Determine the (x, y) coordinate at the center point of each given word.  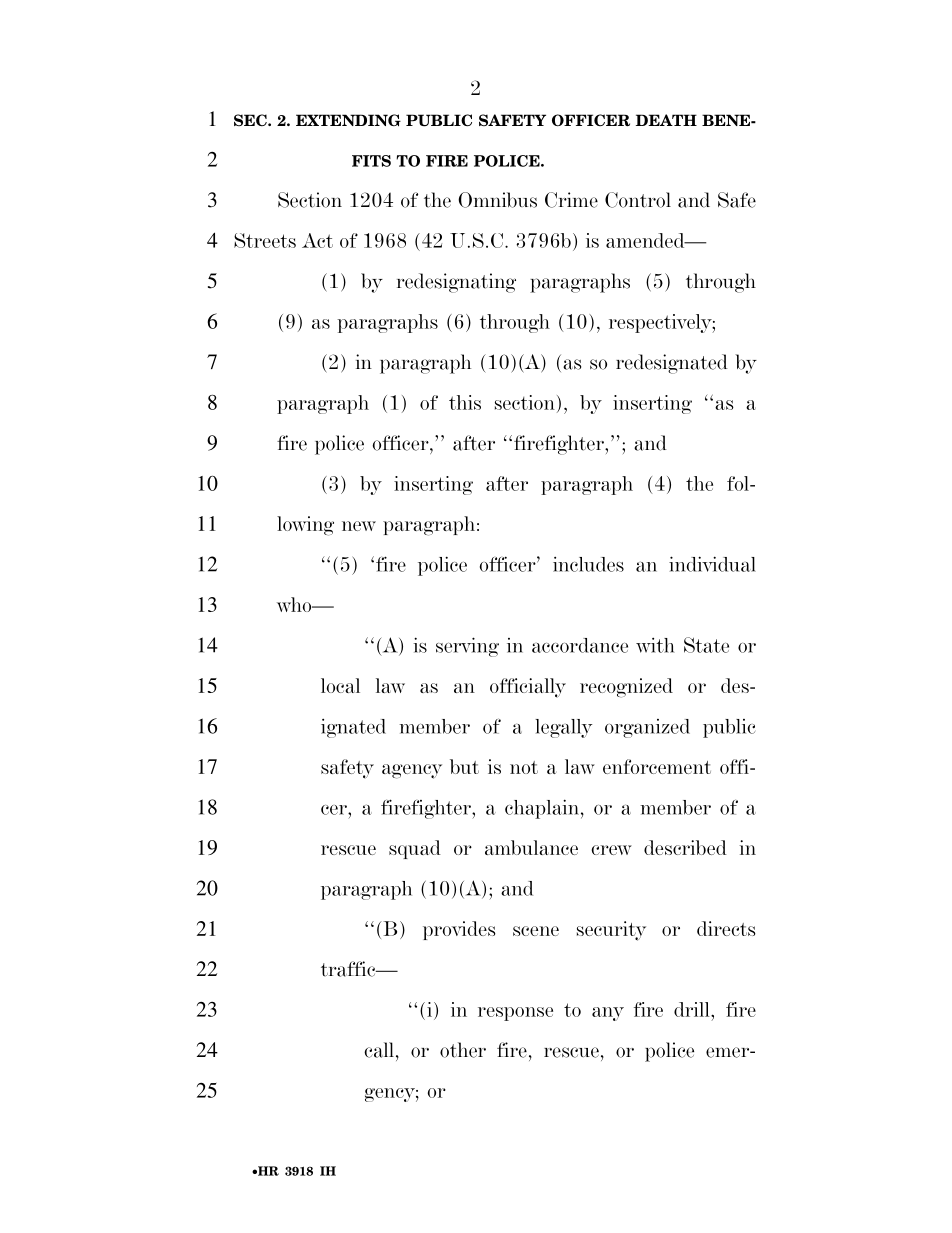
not (524, 767)
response (515, 1014)
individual (712, 564)
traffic (349, 969)
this (465, 402)
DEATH (666, 120)
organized (647, 728)
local (340, 685)
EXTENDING (348, 120)
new (359, 526)
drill (693, 1009)
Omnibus (497, 200)
